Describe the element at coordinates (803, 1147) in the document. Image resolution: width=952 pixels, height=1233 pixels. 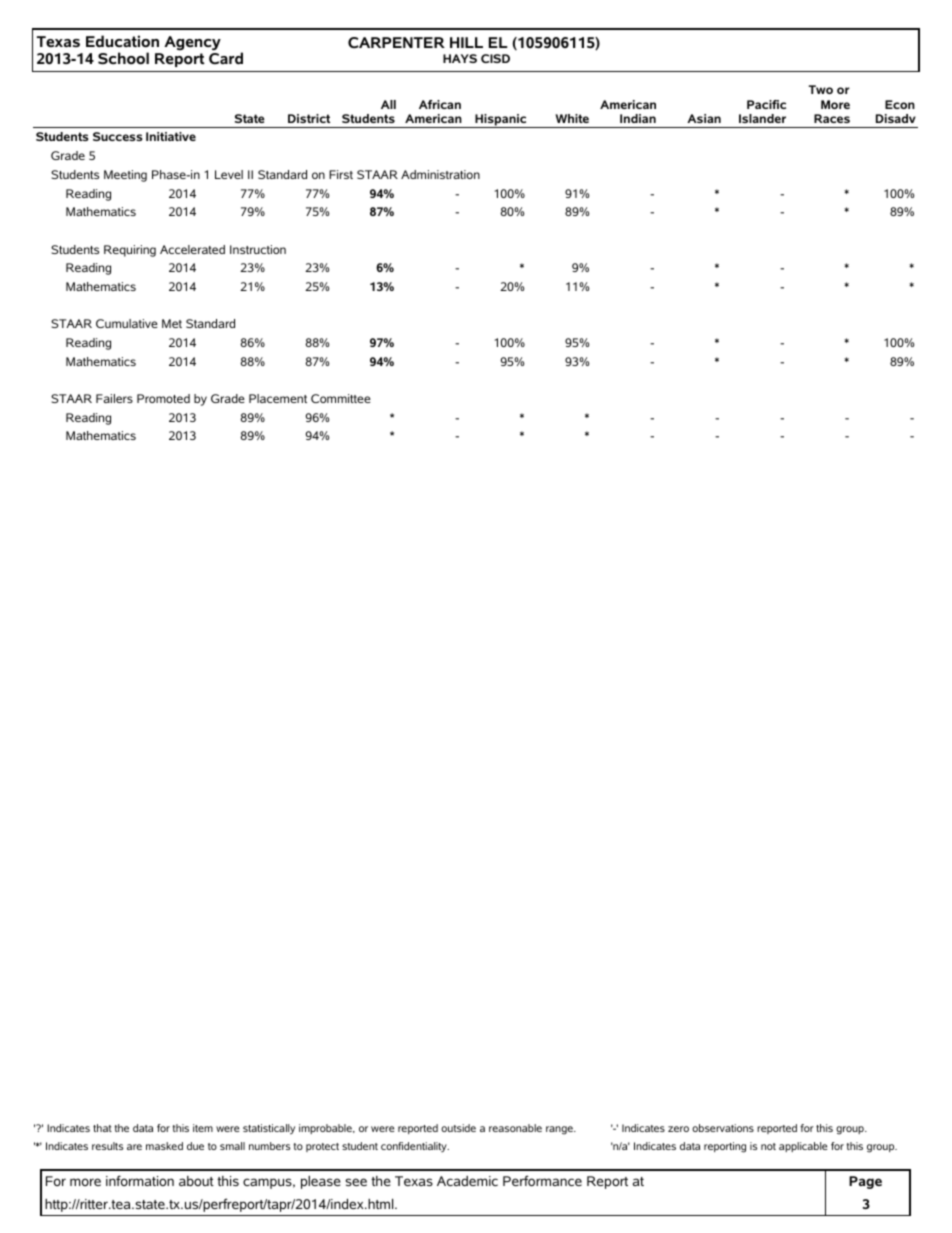
I see `applicable` at that location.
